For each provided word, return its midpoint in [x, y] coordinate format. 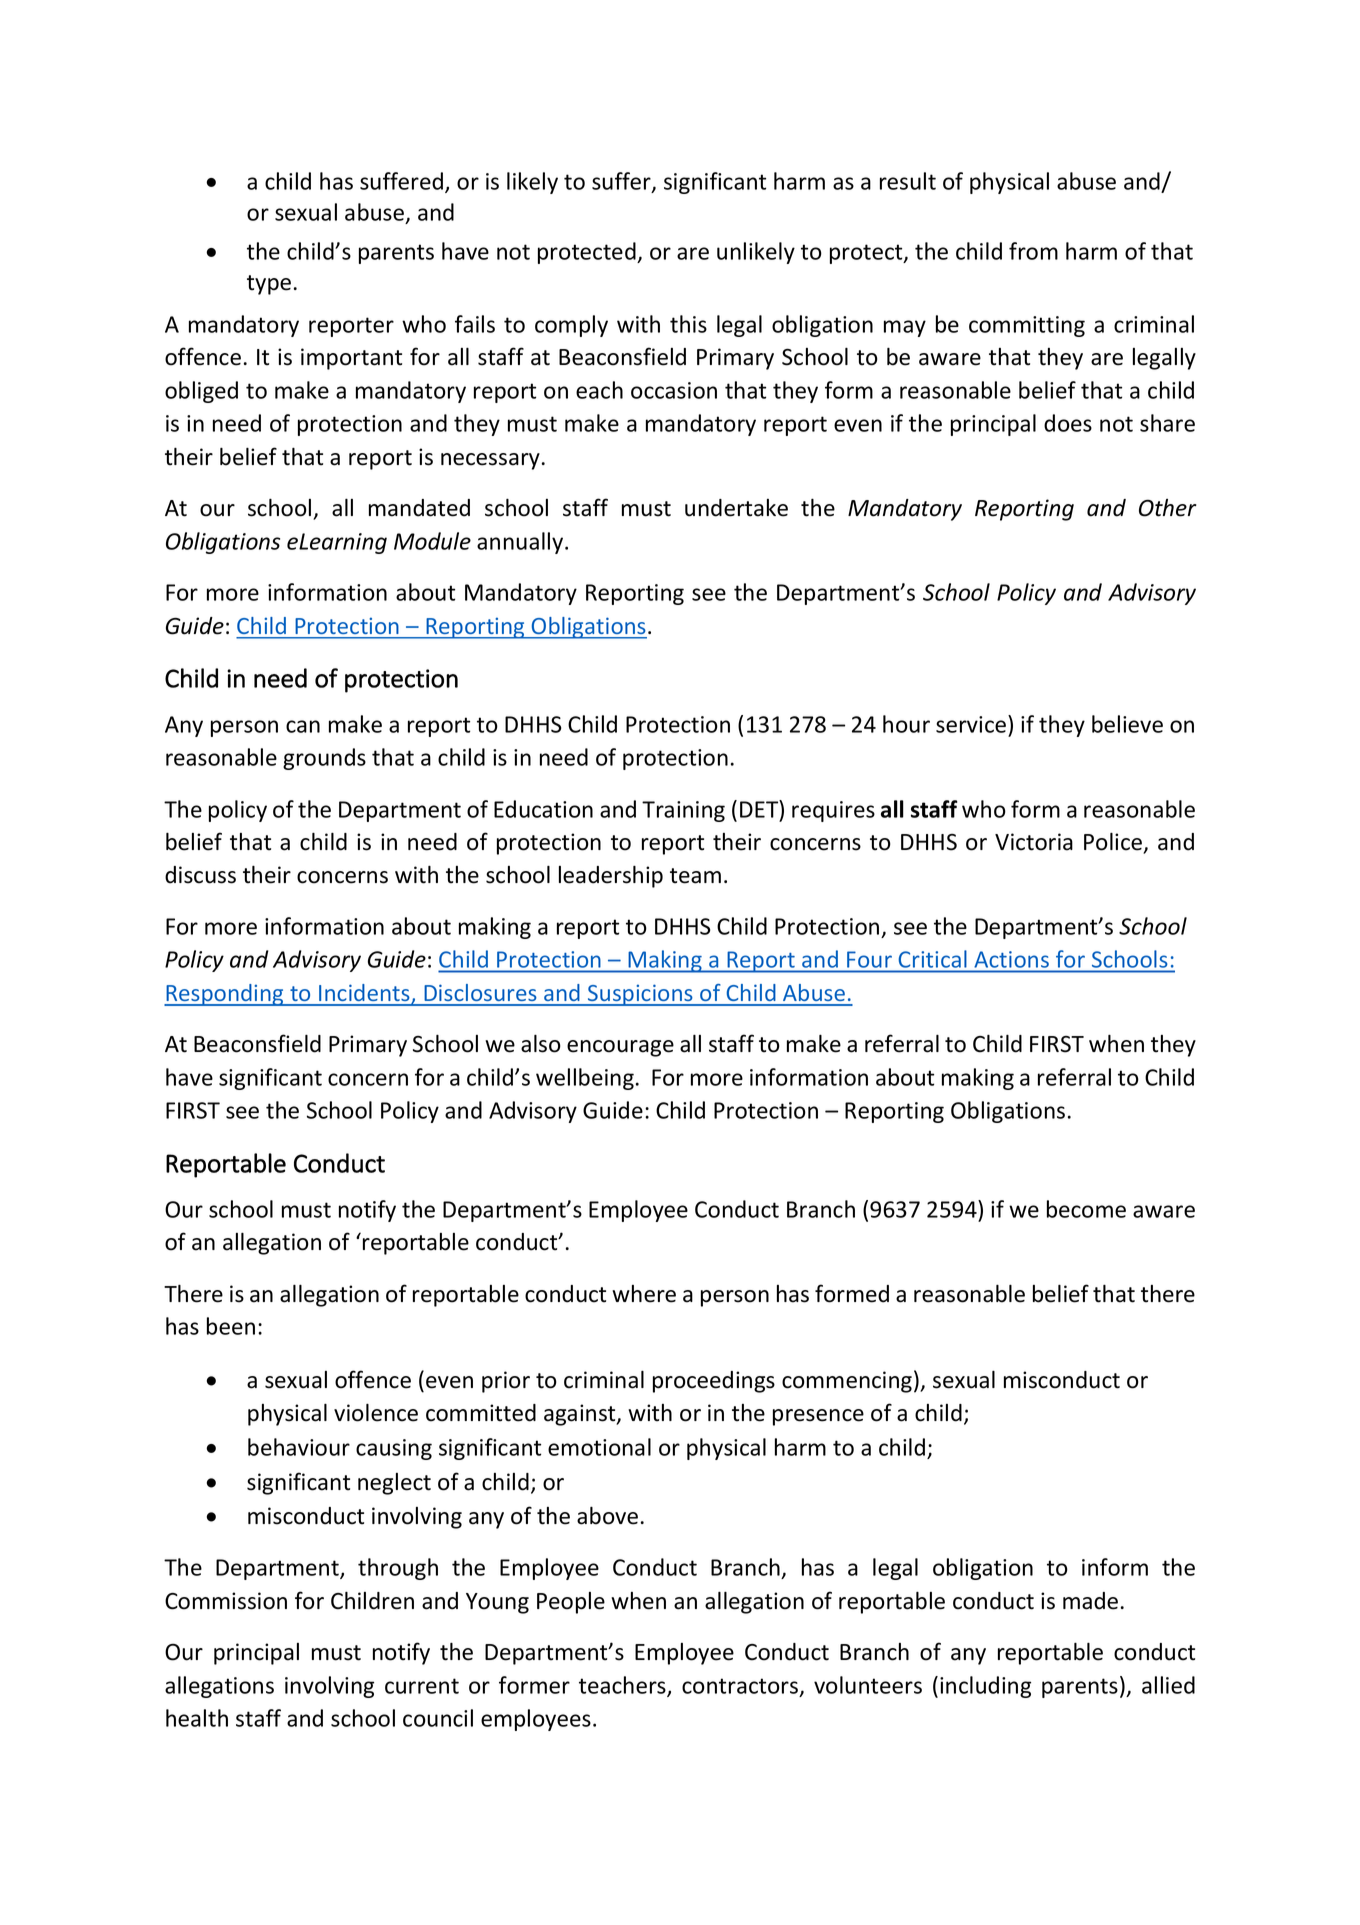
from [1033, 251]
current [422, 1686]
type [269, 285]
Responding [225, 995]
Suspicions [640, 995]
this [688, 324]
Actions [1012, 959]
